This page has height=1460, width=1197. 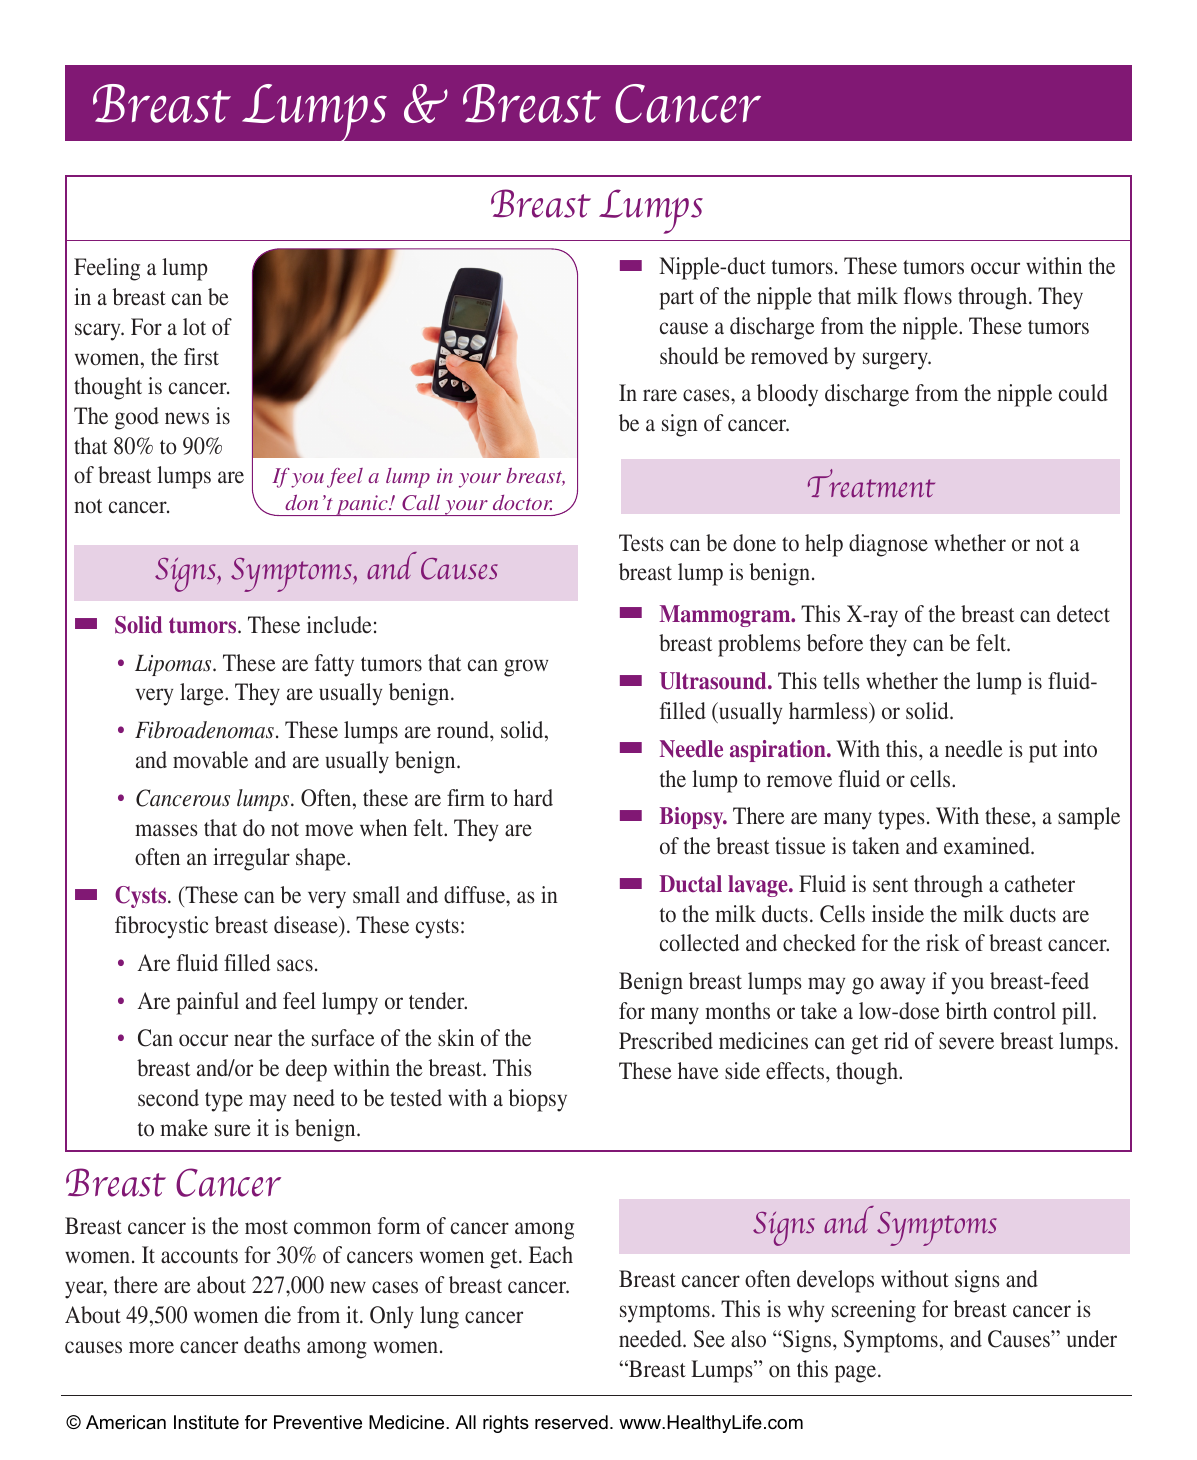 I want to click on hard, so click(x=533, y=798).
